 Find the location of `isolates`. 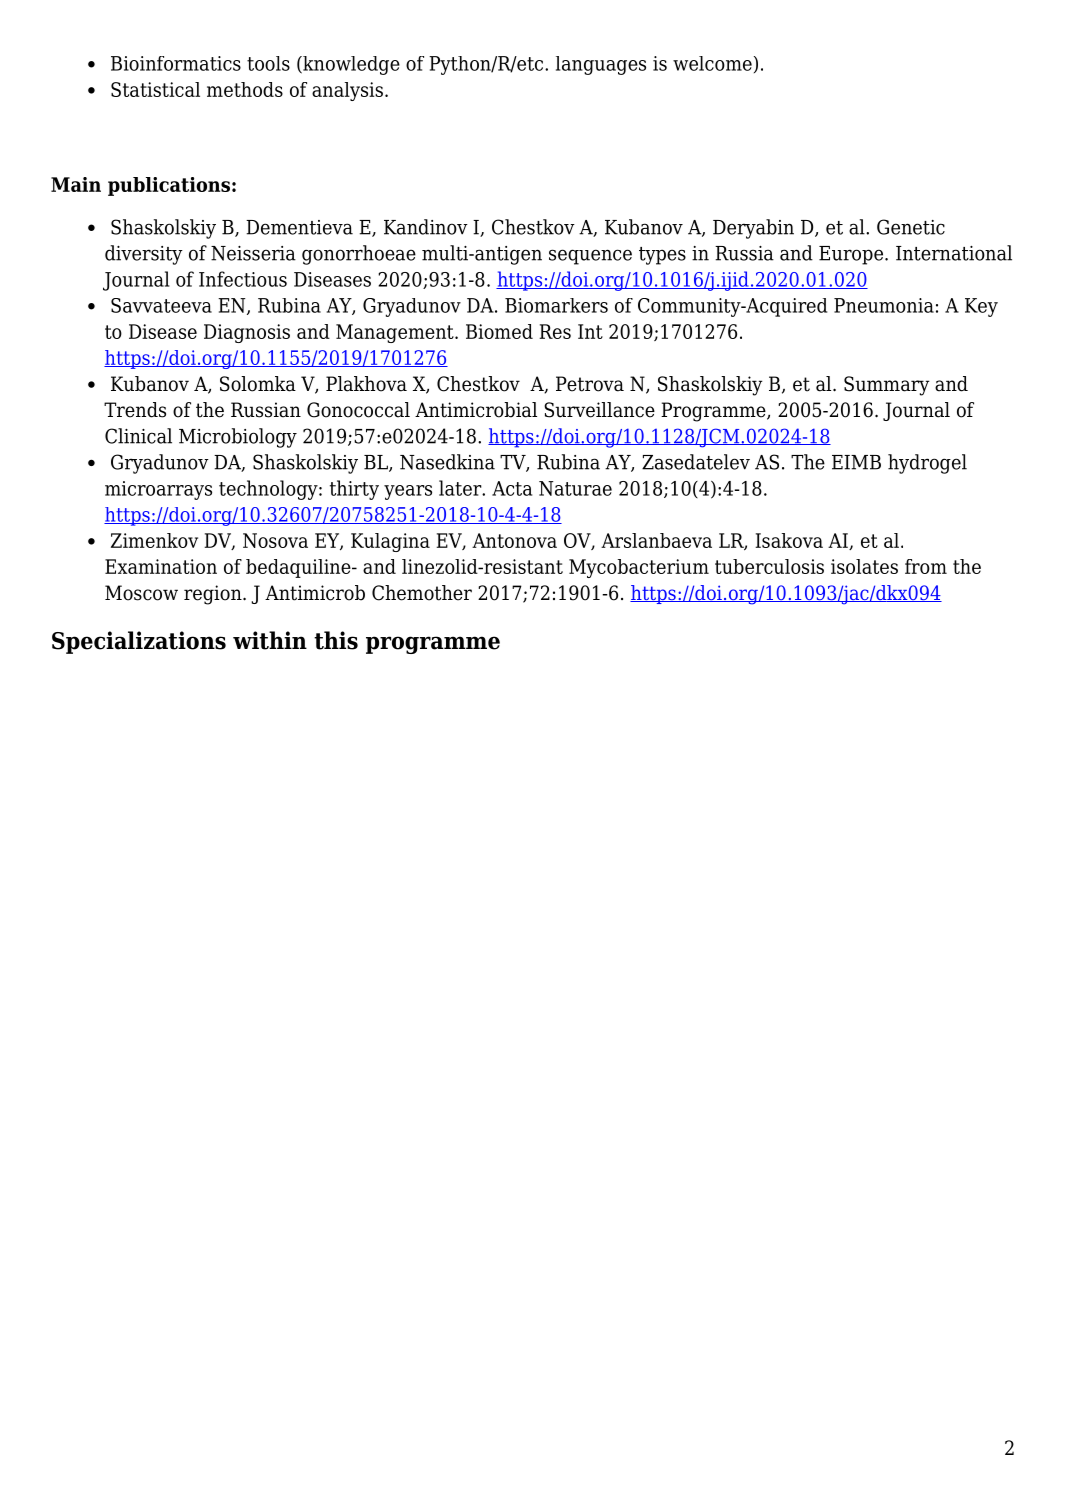

isolates is located at coordinates (864, 566).
